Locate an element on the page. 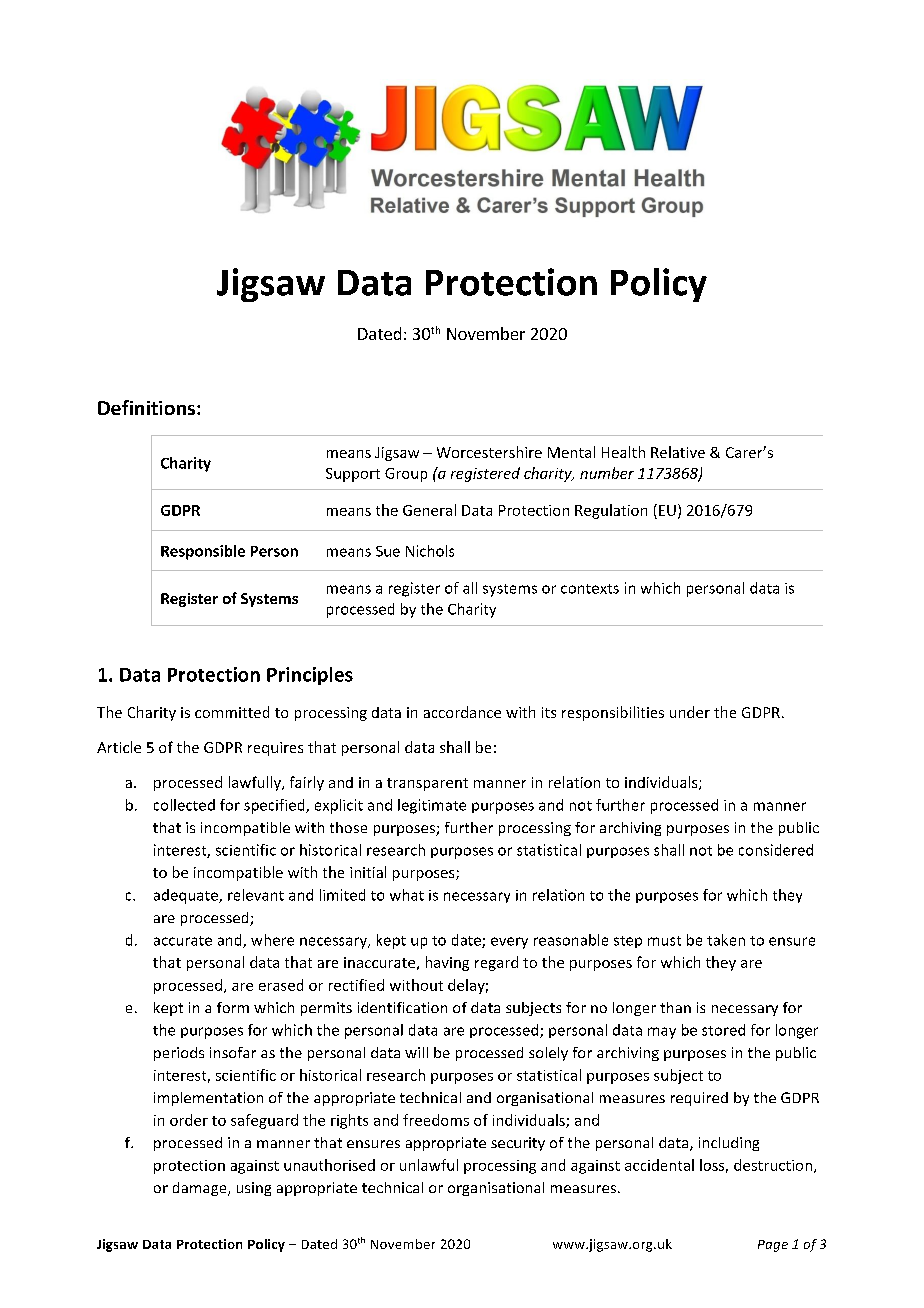  where is located at coordinates (272, 940).
